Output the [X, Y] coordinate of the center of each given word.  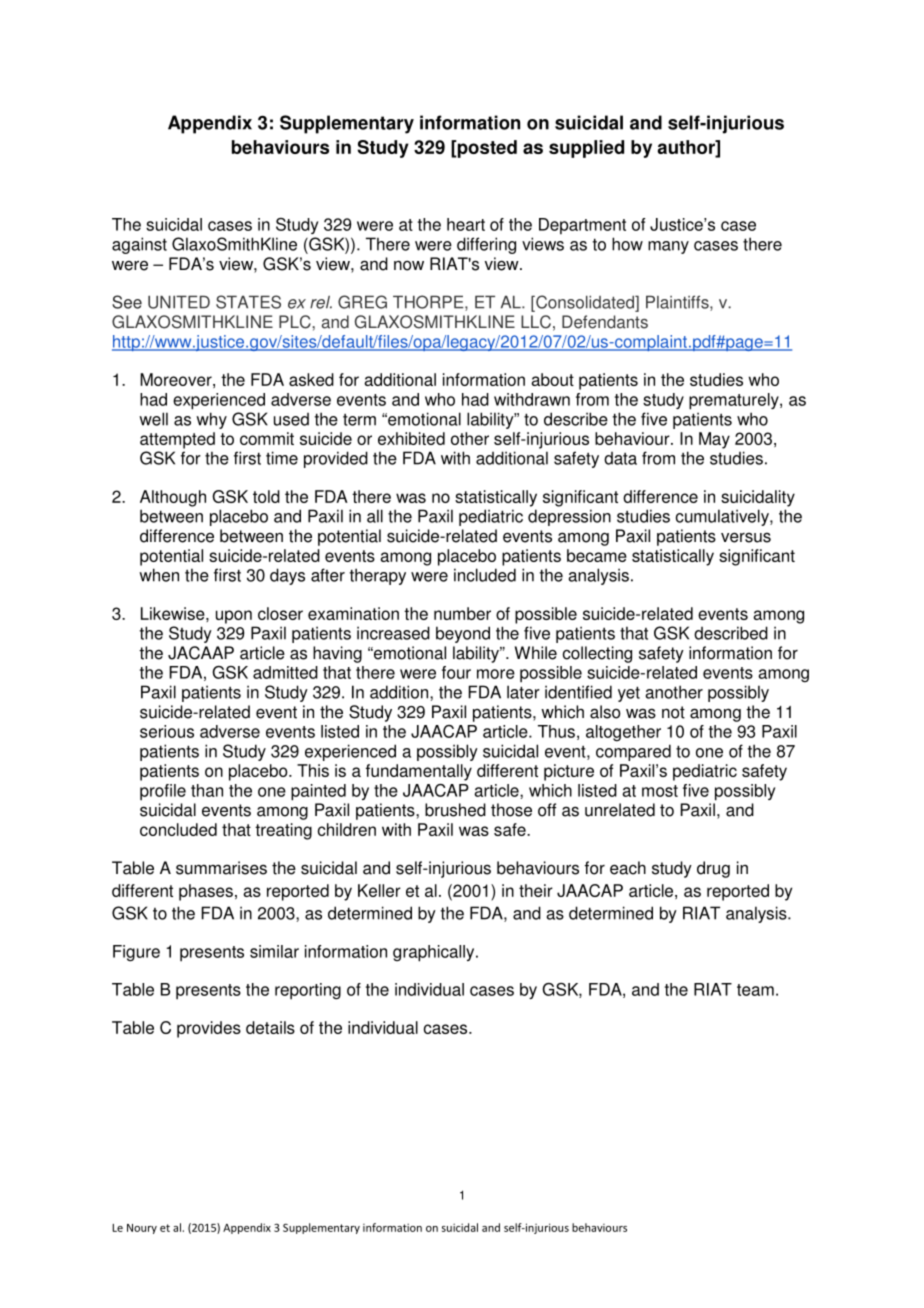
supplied [586, 149]
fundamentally [419, 772]
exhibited [411, 438]
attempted [177, 440]
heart [466, 224]
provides [209, 1029]
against [139, 245]
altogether [623, 733]
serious [167, 731]
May [714, 440]
